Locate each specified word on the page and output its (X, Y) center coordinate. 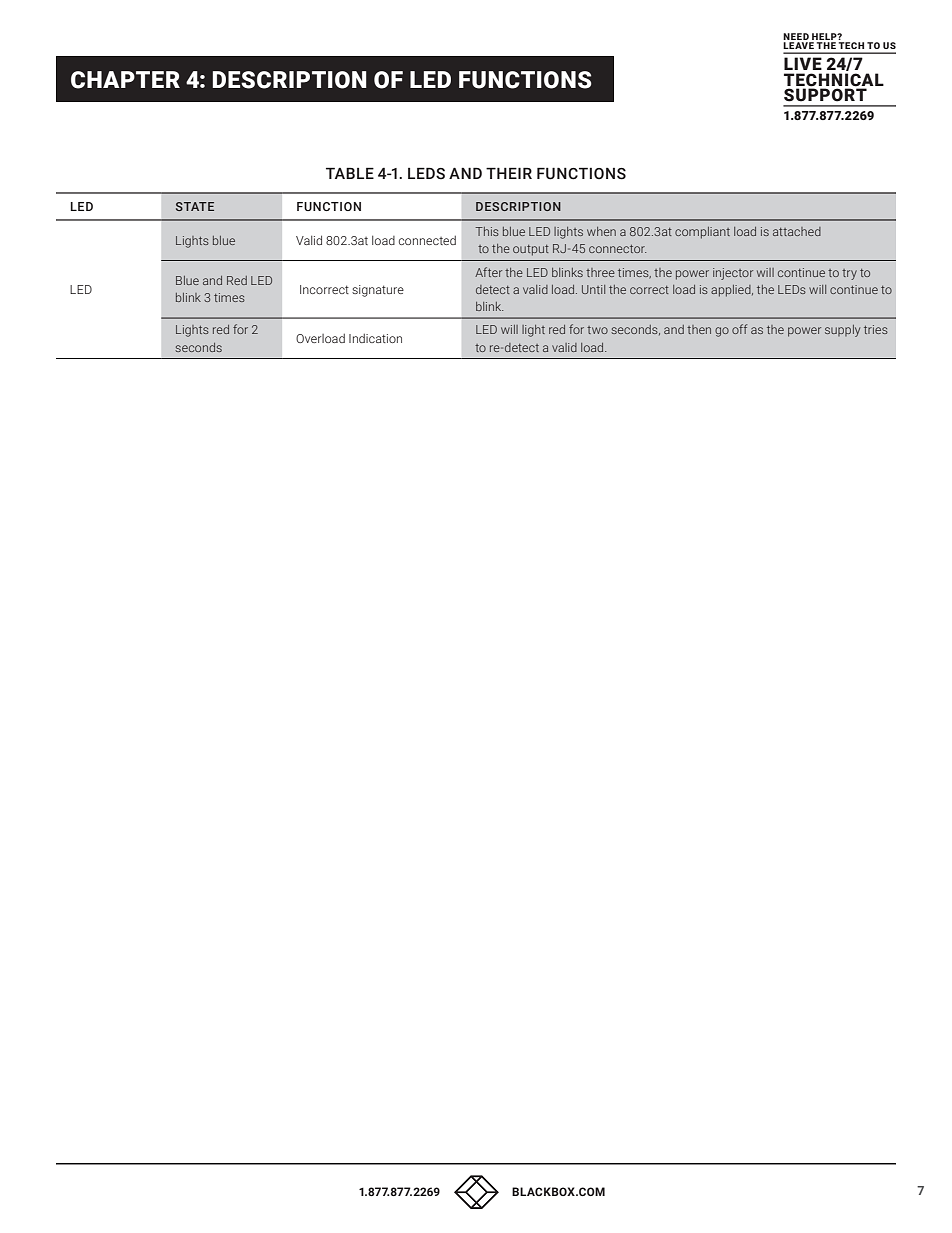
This (487, 231)
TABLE (350, 173)
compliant (702, 233)
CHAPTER (125, 80)
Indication (375, 338)
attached (797, 231)
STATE (195, 206)
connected (427, 240)
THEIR (509, 173)
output (531, 250)
